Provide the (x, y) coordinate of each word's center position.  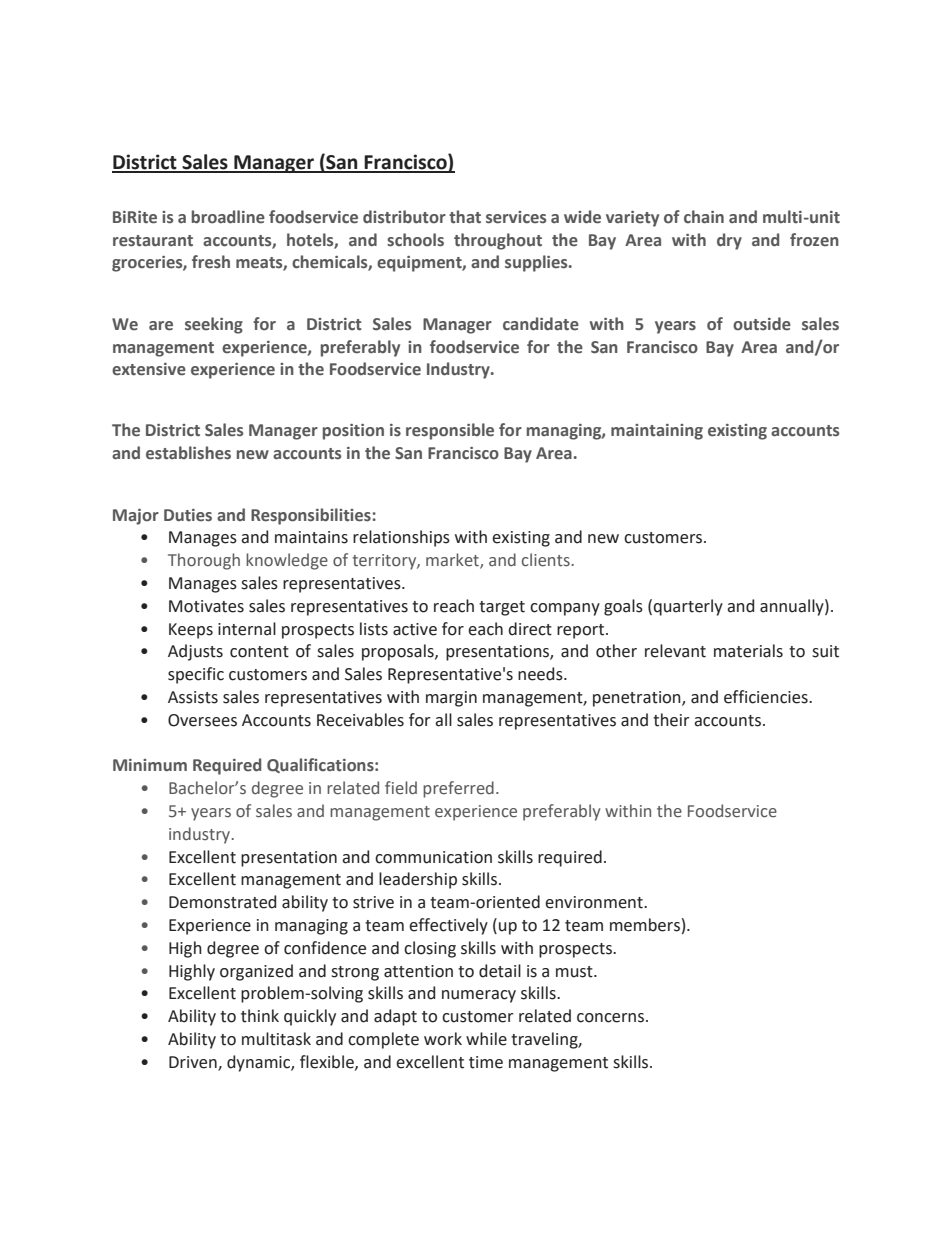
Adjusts (195, 652)
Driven (194, 1063)
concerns (612, 1018)
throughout (498, 241)
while (486, 1039)
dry (729, 241)
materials (748, 651)
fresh (211, 262)
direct (530, 629)
